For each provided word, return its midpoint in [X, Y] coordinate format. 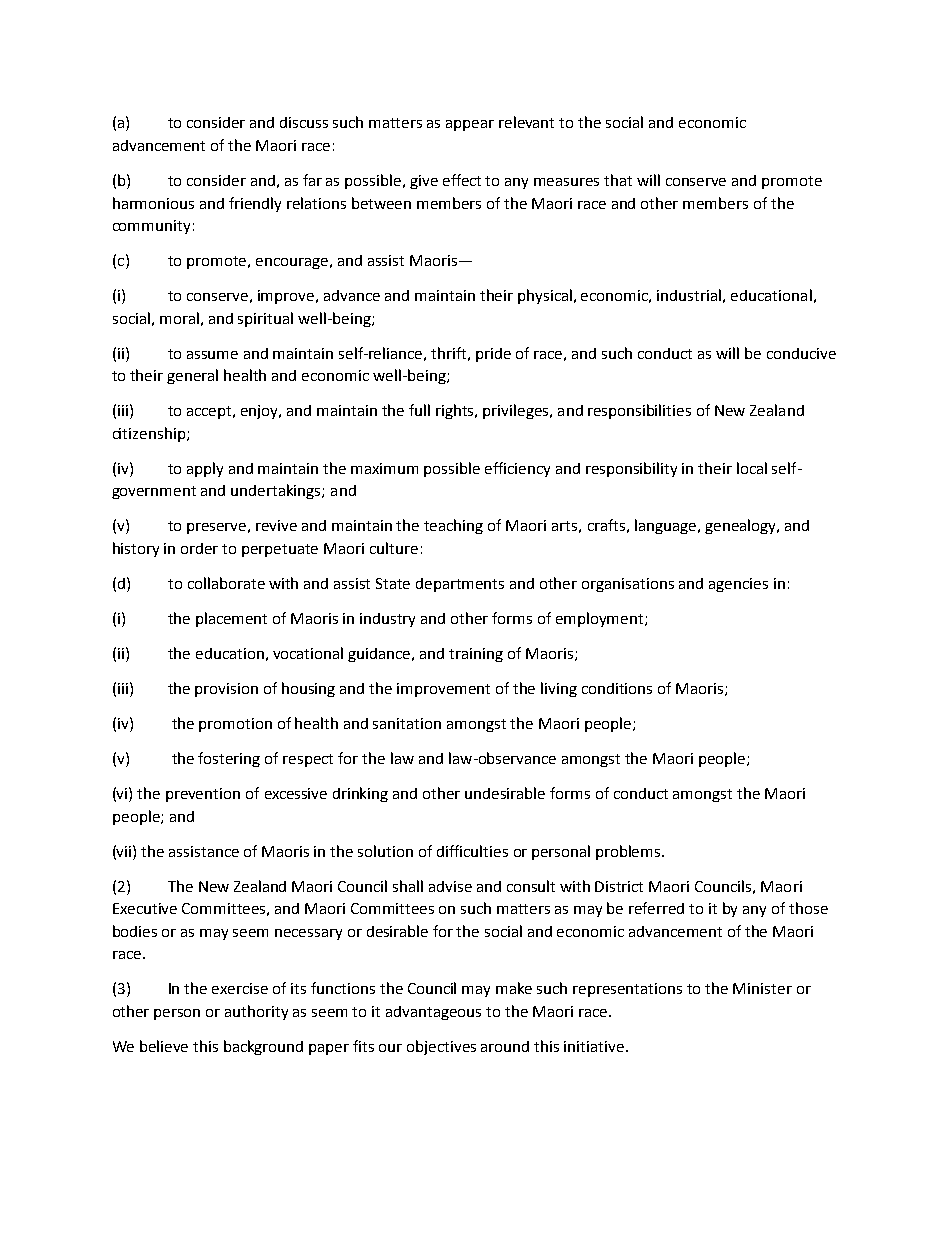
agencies [738, 585]
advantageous [433, 1013]
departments [460, 585]
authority [256, 1012]
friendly [255, 204]
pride [493, 355]
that [618, 180]
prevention [203, 795]
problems [629, 852]
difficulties [472, 851]
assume [212, 355]
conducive [801, 353]
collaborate [226, 583]
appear [470, 125]
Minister [762, 988]
